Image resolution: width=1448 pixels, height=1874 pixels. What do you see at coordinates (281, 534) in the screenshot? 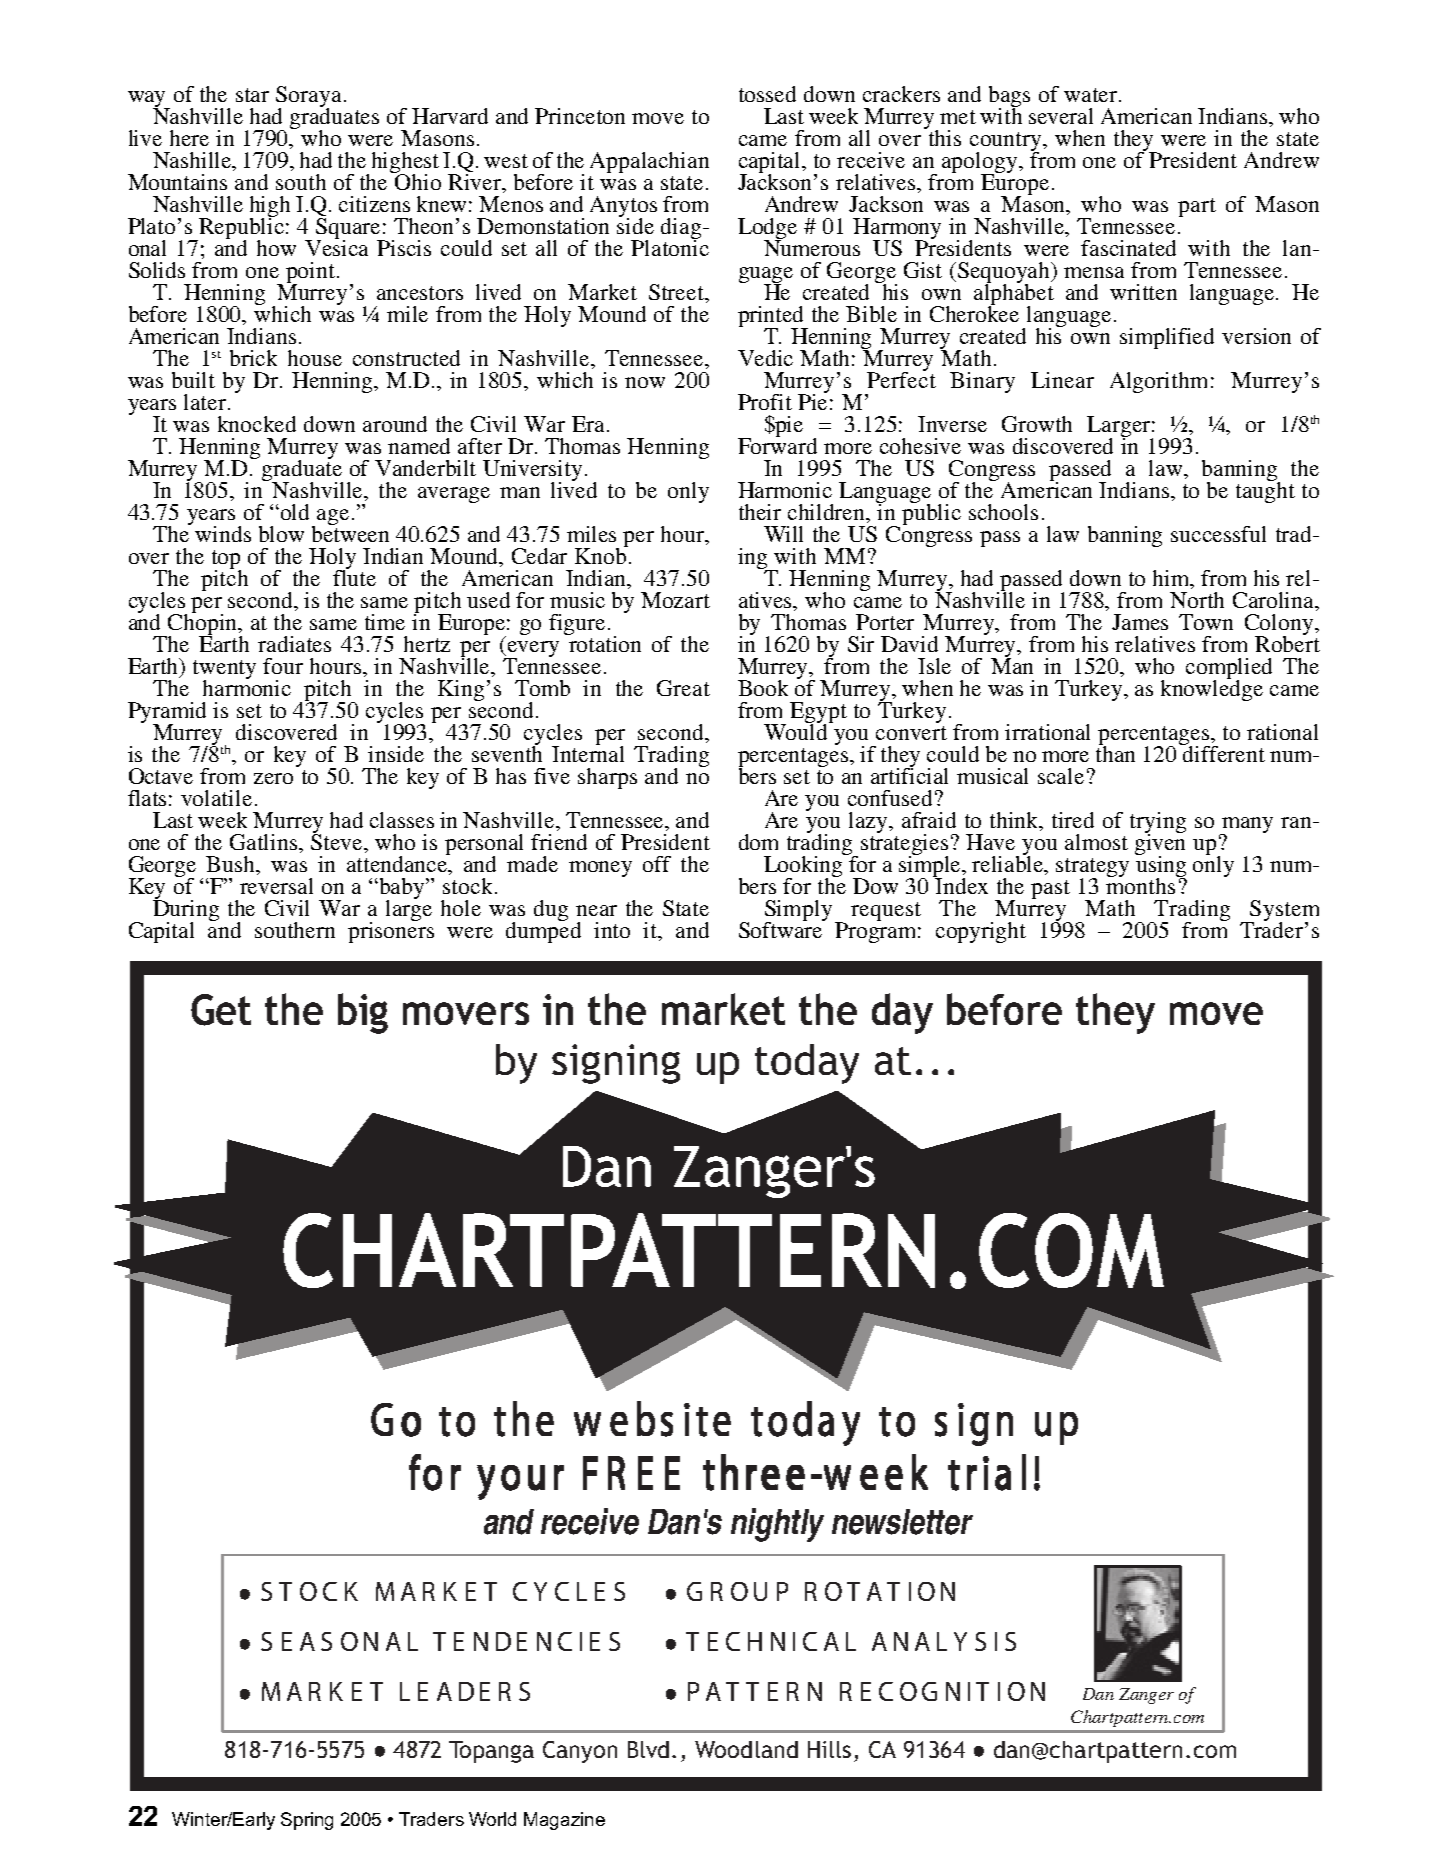
I see `blow` at bounding box center [281, 534].
